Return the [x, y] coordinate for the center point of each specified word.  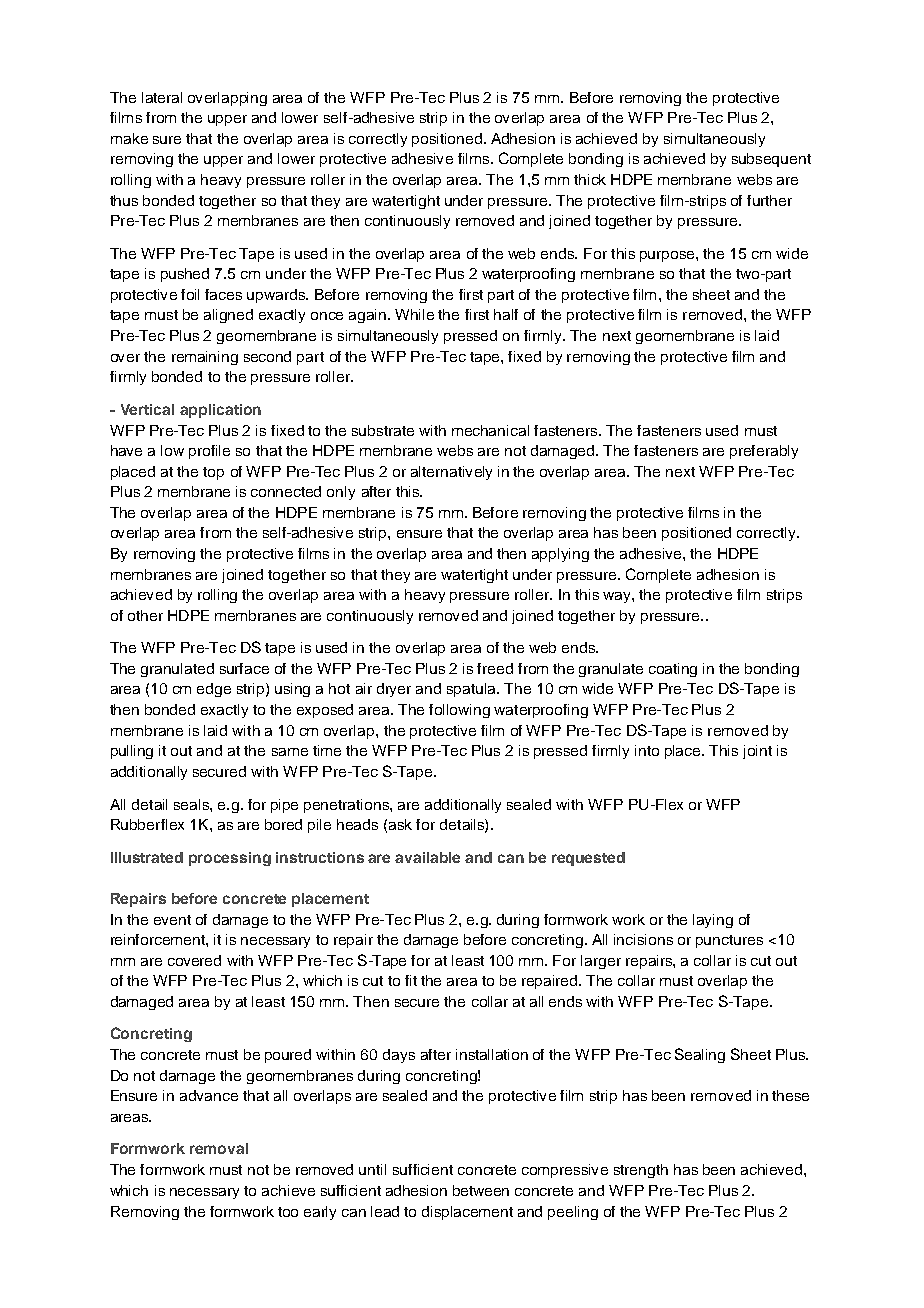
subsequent [771, 160]
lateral [162, 97]
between [481, 1190]
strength [641, 1171]
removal [219, 1148]
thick [590, 179]
